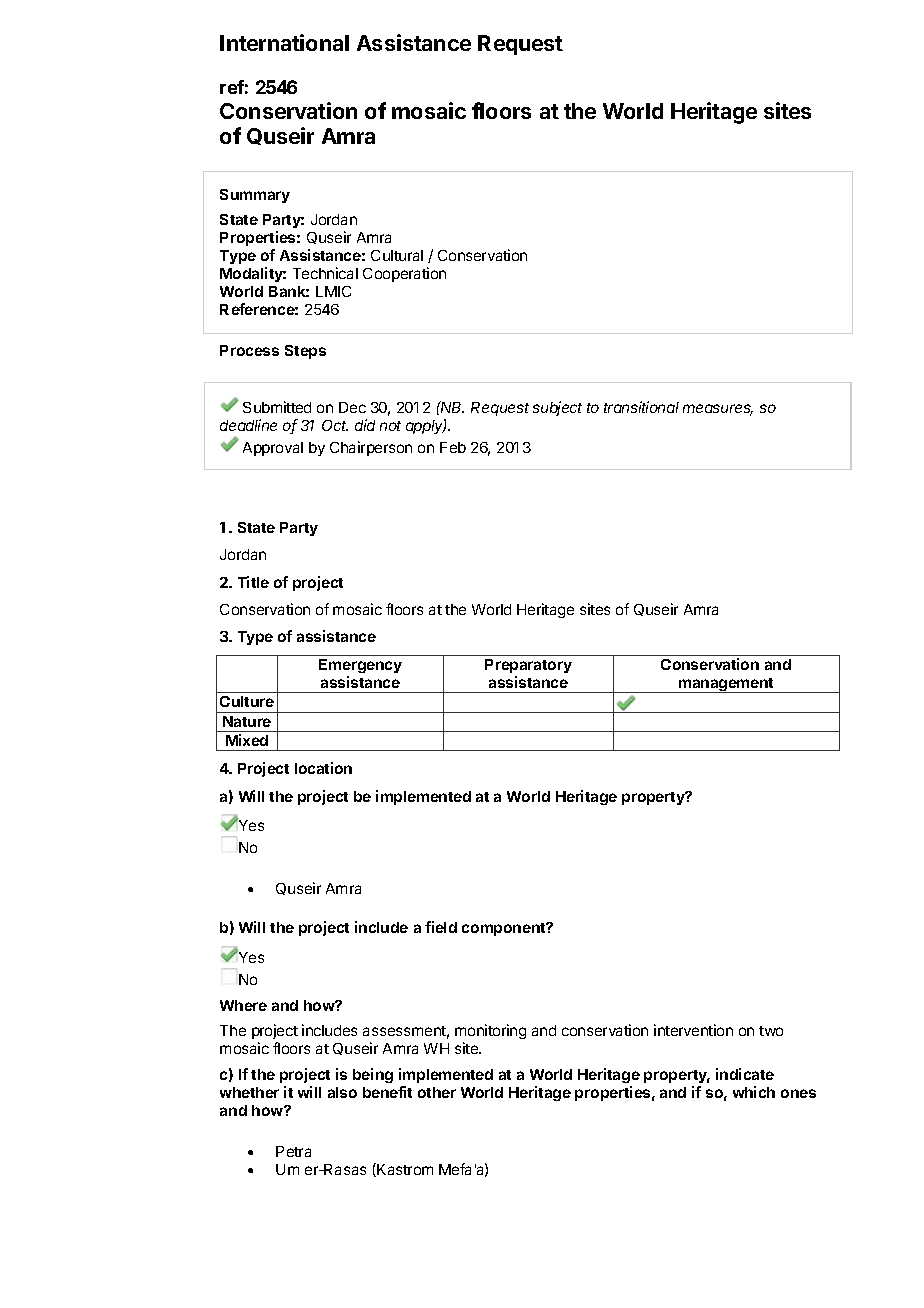 This screenshot has height=1308, width=924. Describe the element at coordinates (557, 408) in the screenshot. I see `subject` at that location.
